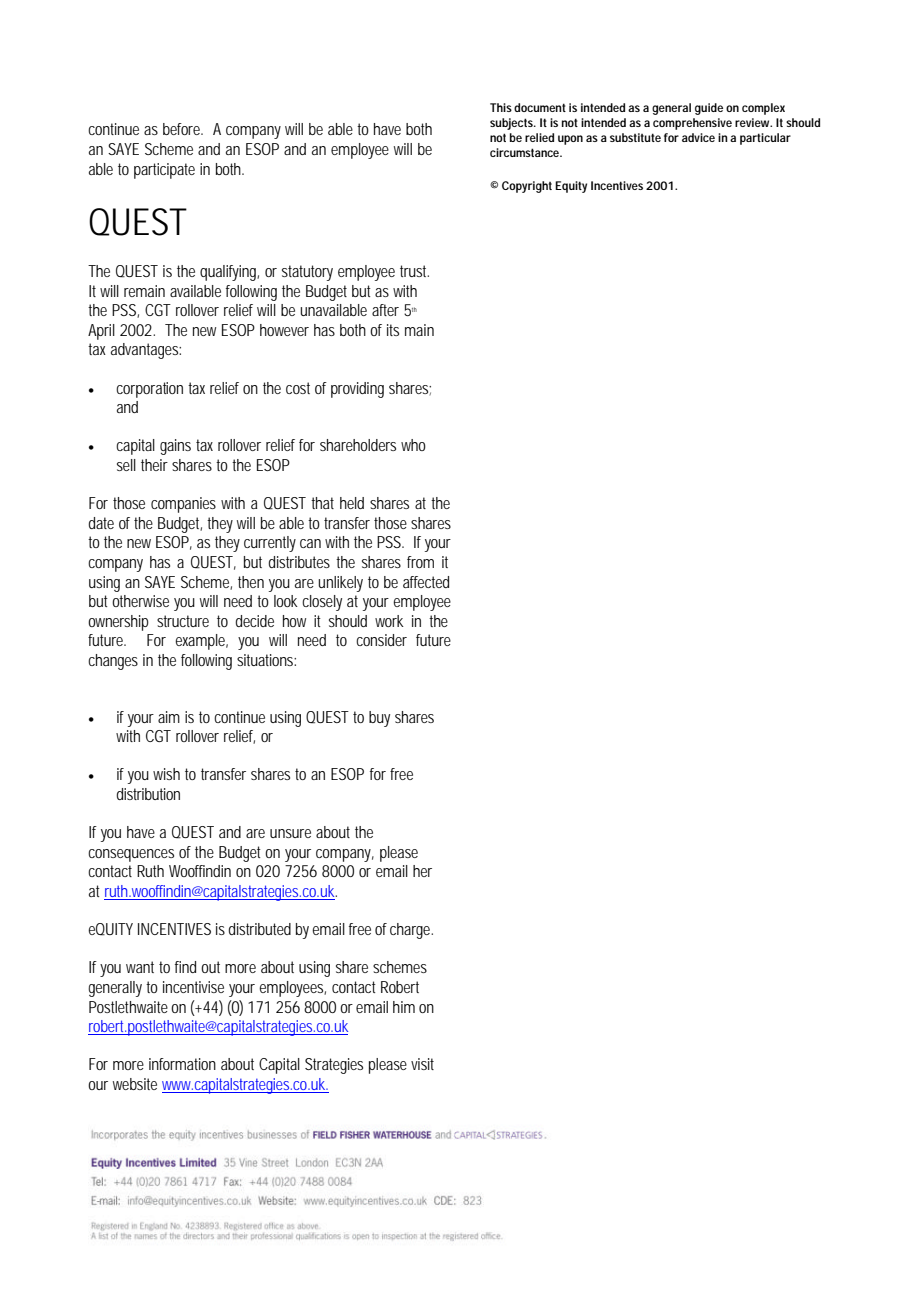  What do you see at coordinates (422, 1064) in the screenshot?
I see `visit` at bounding box center [422, 1064].
